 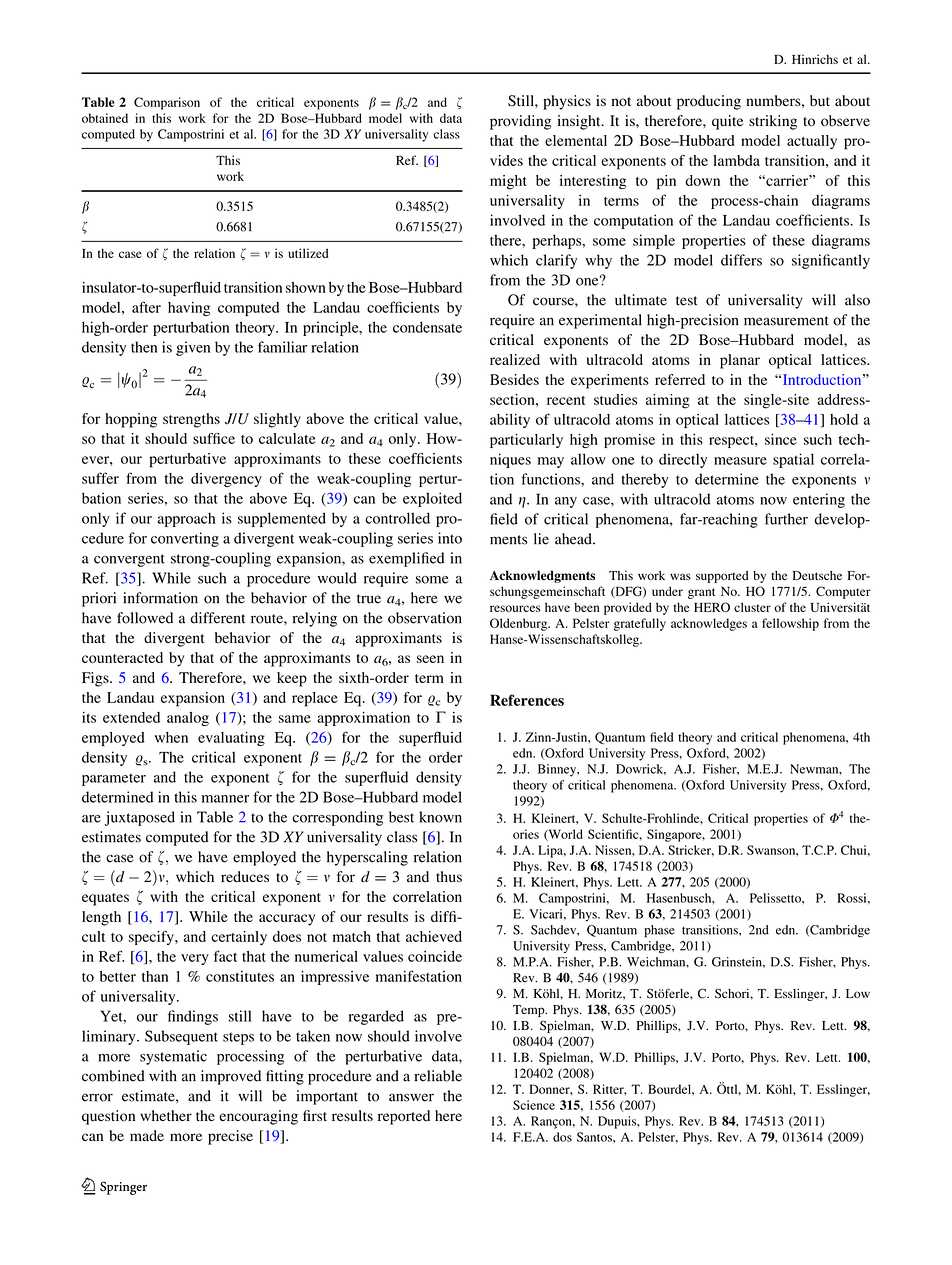 What do you see at coordinates (167, 103) in the image?
I see `Comparison` at bounding box center [167, 103].
